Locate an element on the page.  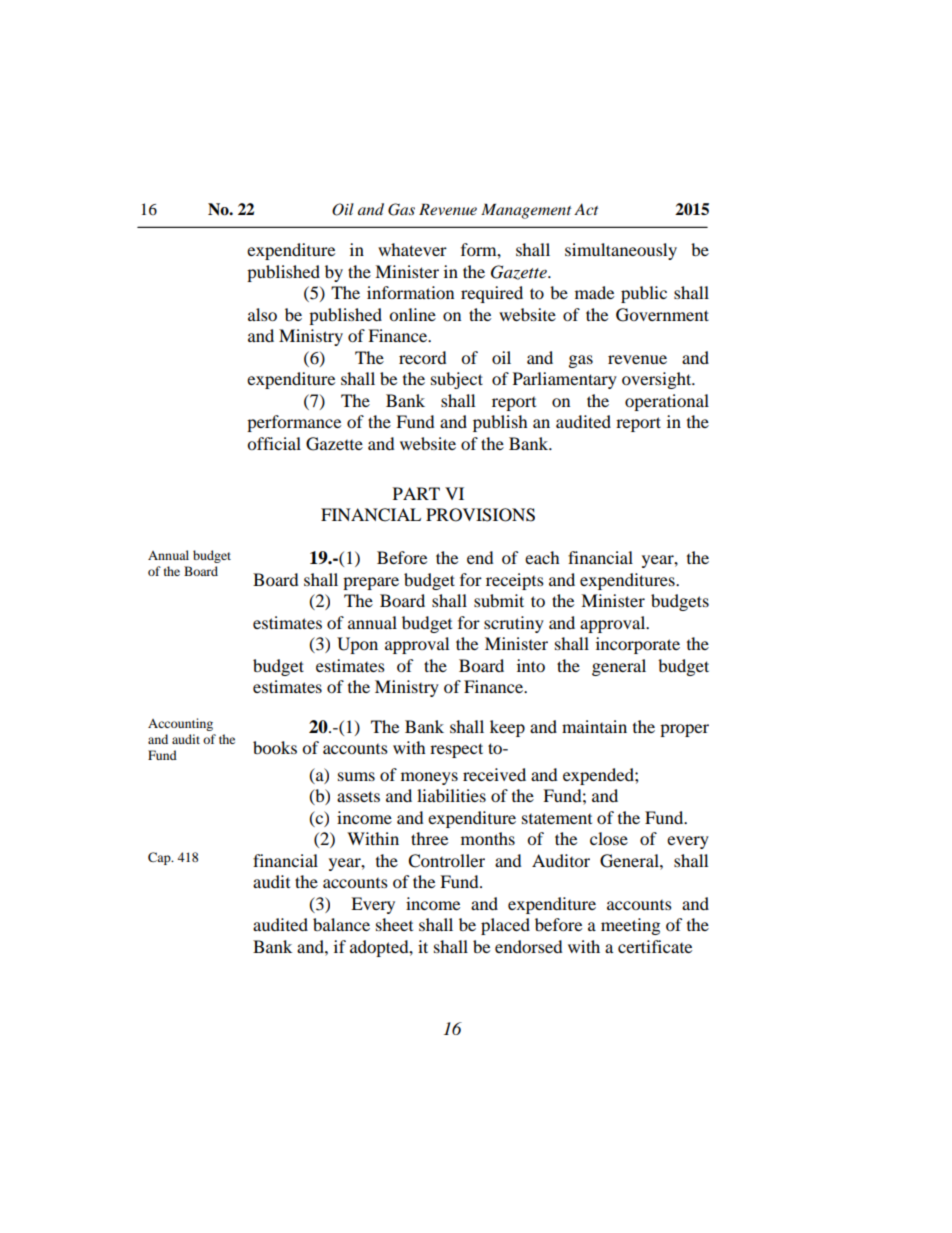
whatever is located at coordinates (412, 249).
